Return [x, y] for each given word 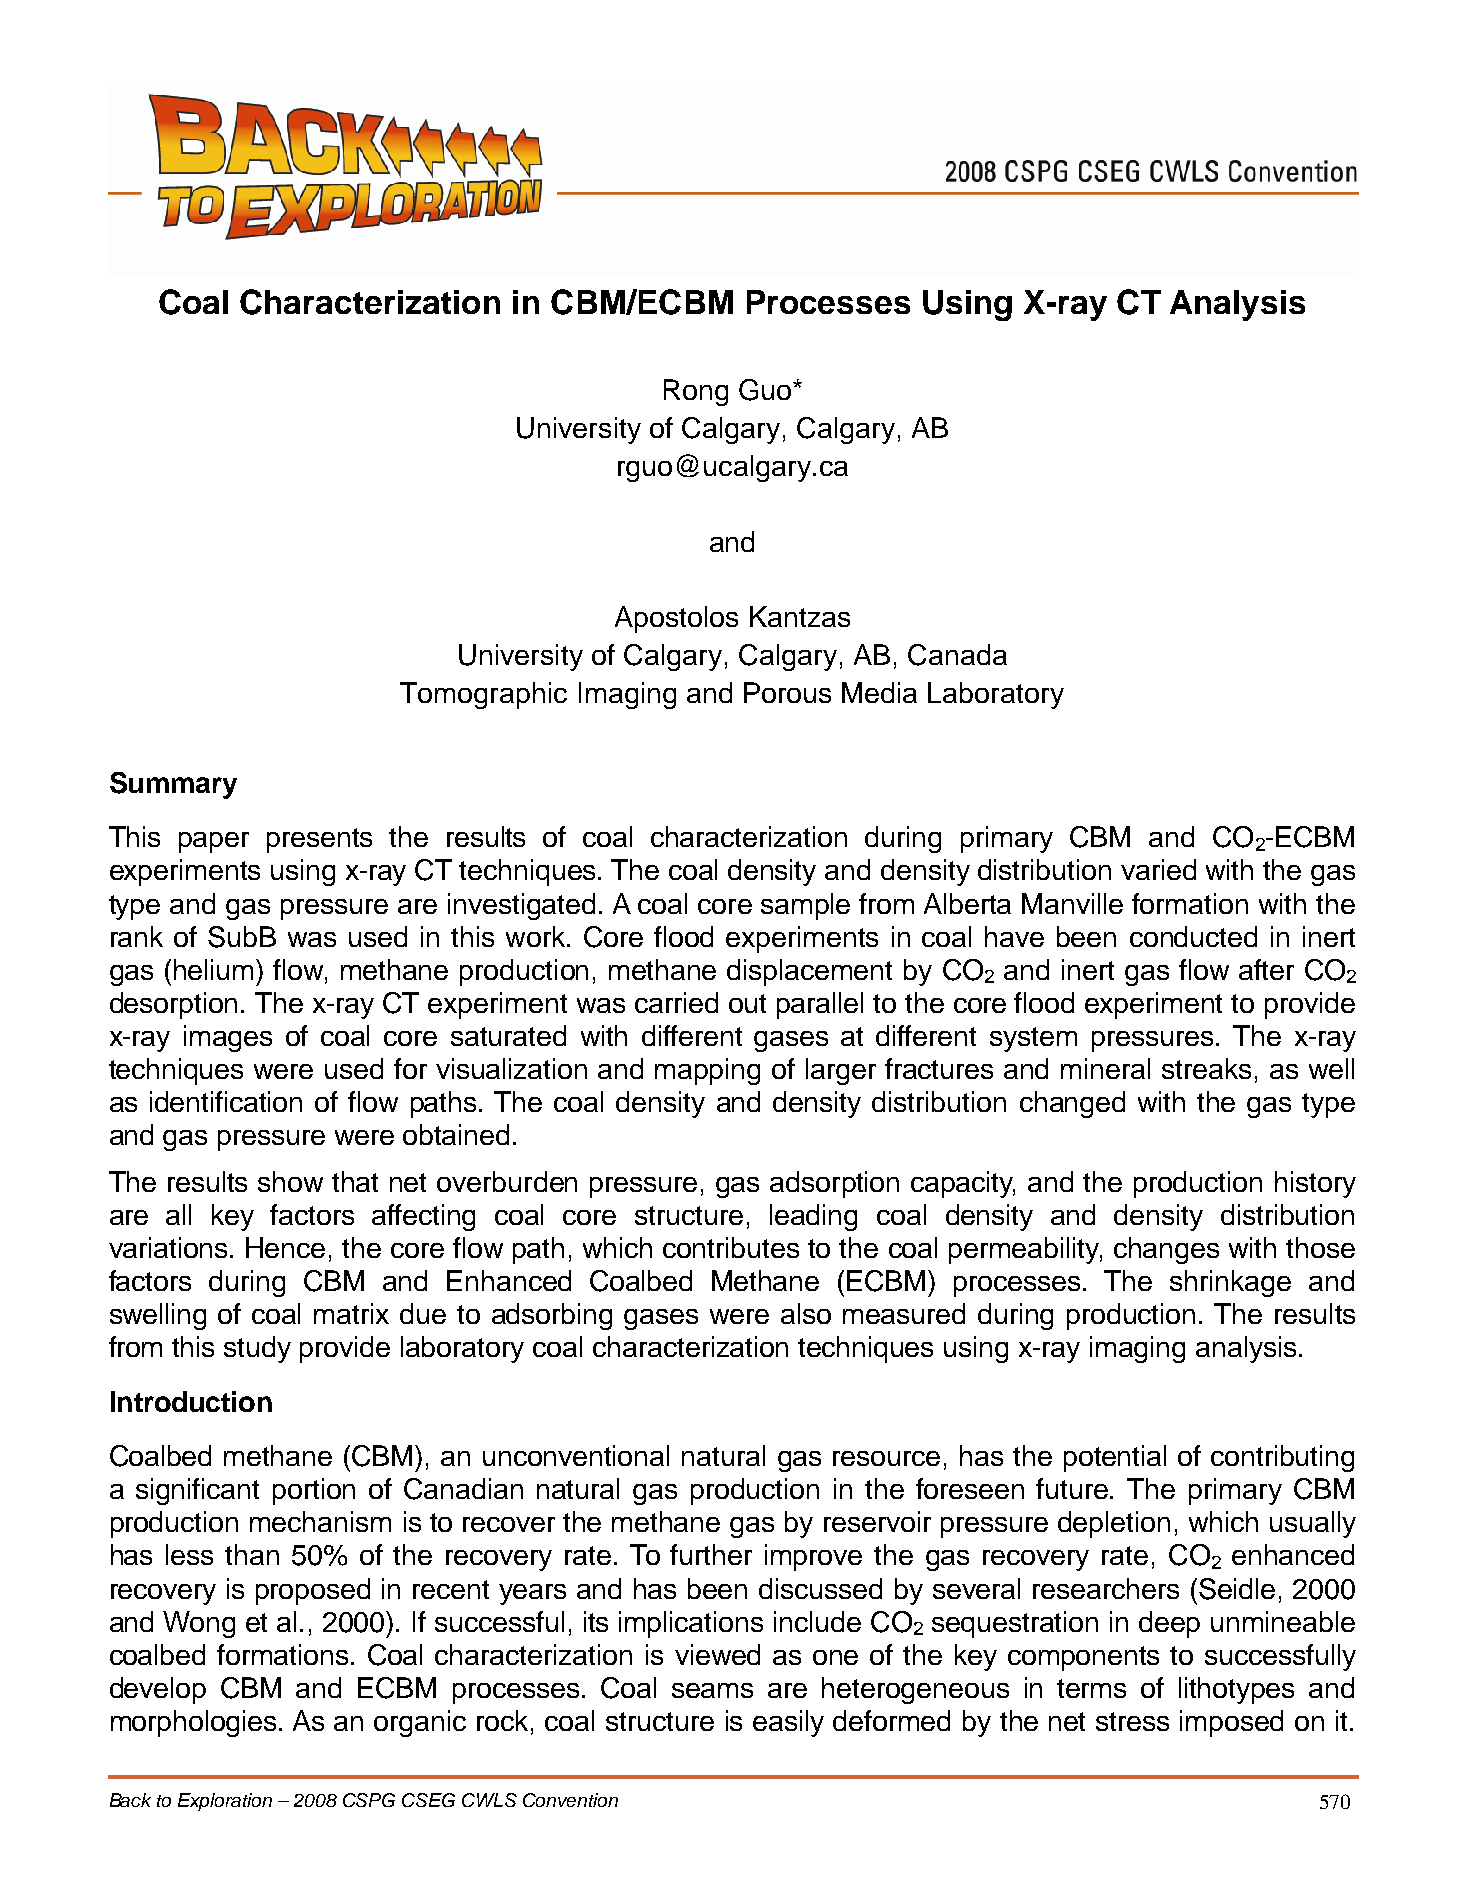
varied [1158, 869]
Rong [696, 392]
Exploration [225, 1802]
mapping [707, 1071]
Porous [787, 692]
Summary [173, 785]
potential [1115, 1458]
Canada [957, 655]
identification [226, 1101]
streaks [1206, 1068]
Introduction [191, 1401]
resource [886, 1458]
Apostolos [676, 619]
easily [788, 1723]
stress [1132, 1721]
